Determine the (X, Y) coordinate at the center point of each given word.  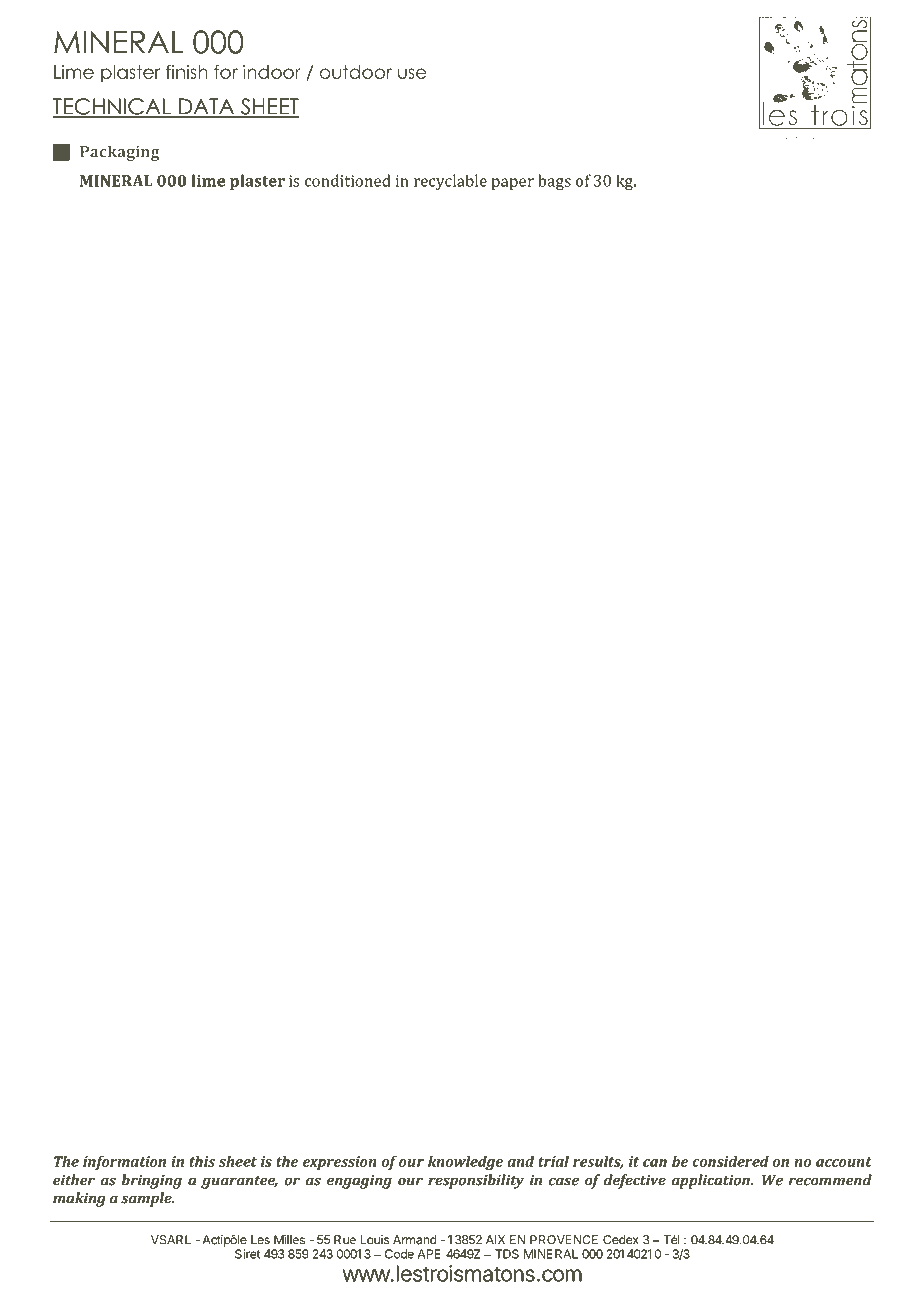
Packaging (120, 153)
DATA (207, 107)
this (202, 1161)
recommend (830, 1180)
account (843, 1162)
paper (513, 184)
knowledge (465, 1163)
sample (147, 1199)
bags (554, 182)
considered (731, 1161)
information (124, 1163)
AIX (495, 1240)
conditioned (348, 180)
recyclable (450, 182)
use (412, 73)
